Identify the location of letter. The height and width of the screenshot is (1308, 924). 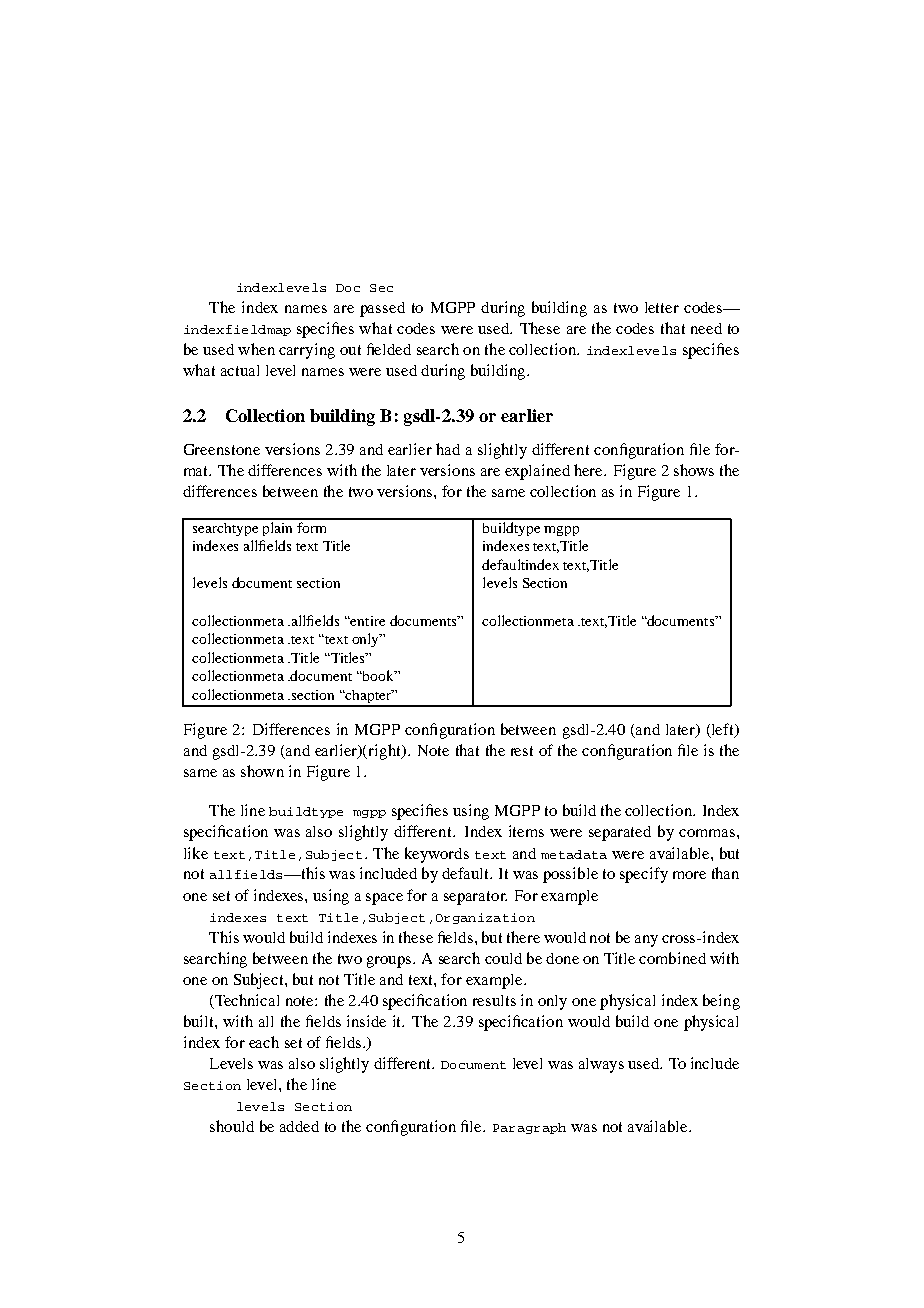
(662, 307).
